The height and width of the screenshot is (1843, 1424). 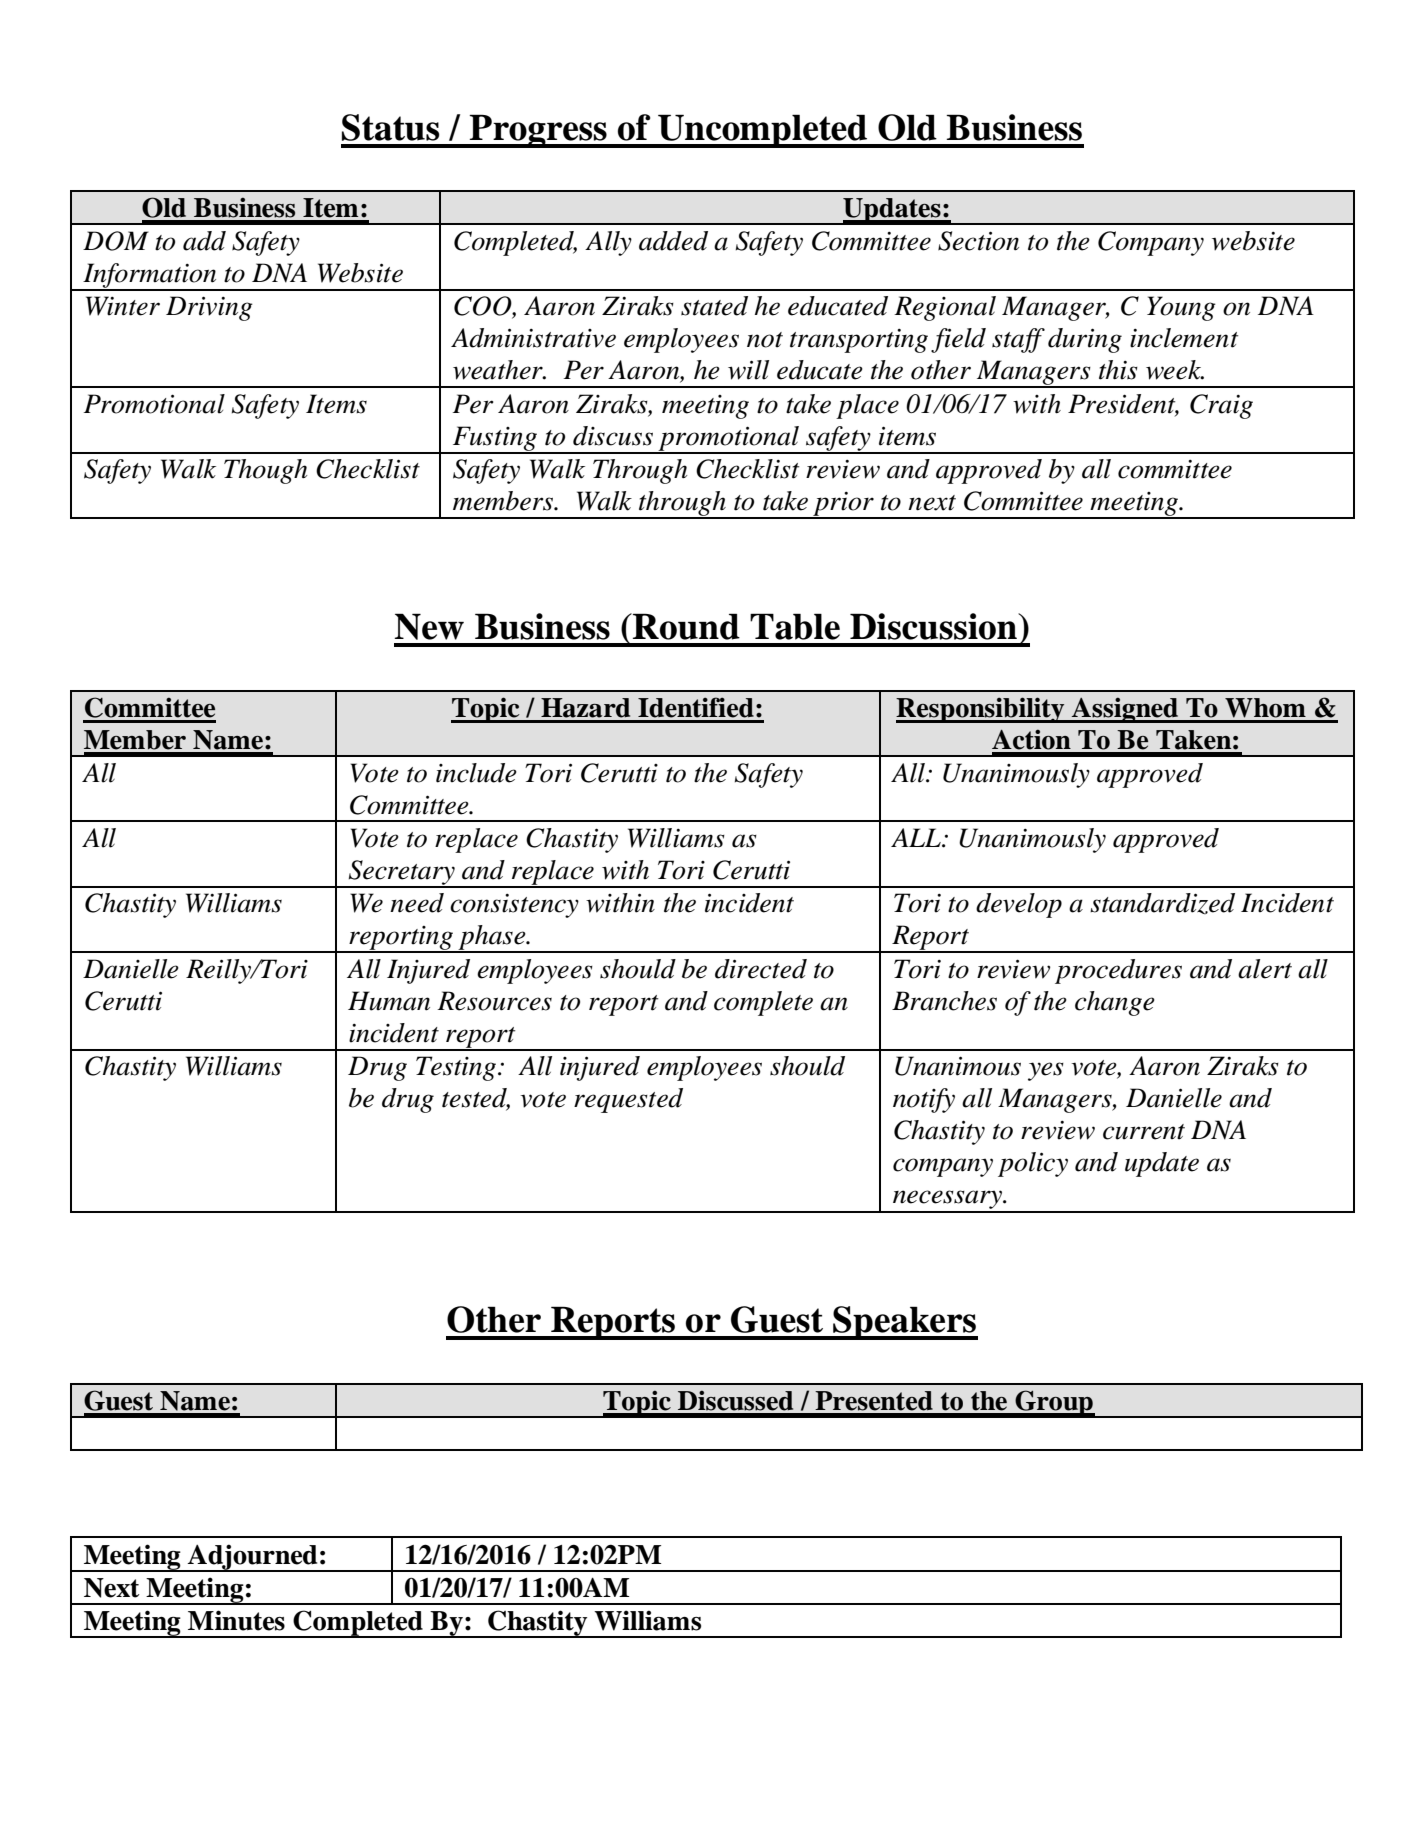 What do you see at coordinates (673, 241) in the screenshot?
I see `added` at bounding box center [673, 241].
